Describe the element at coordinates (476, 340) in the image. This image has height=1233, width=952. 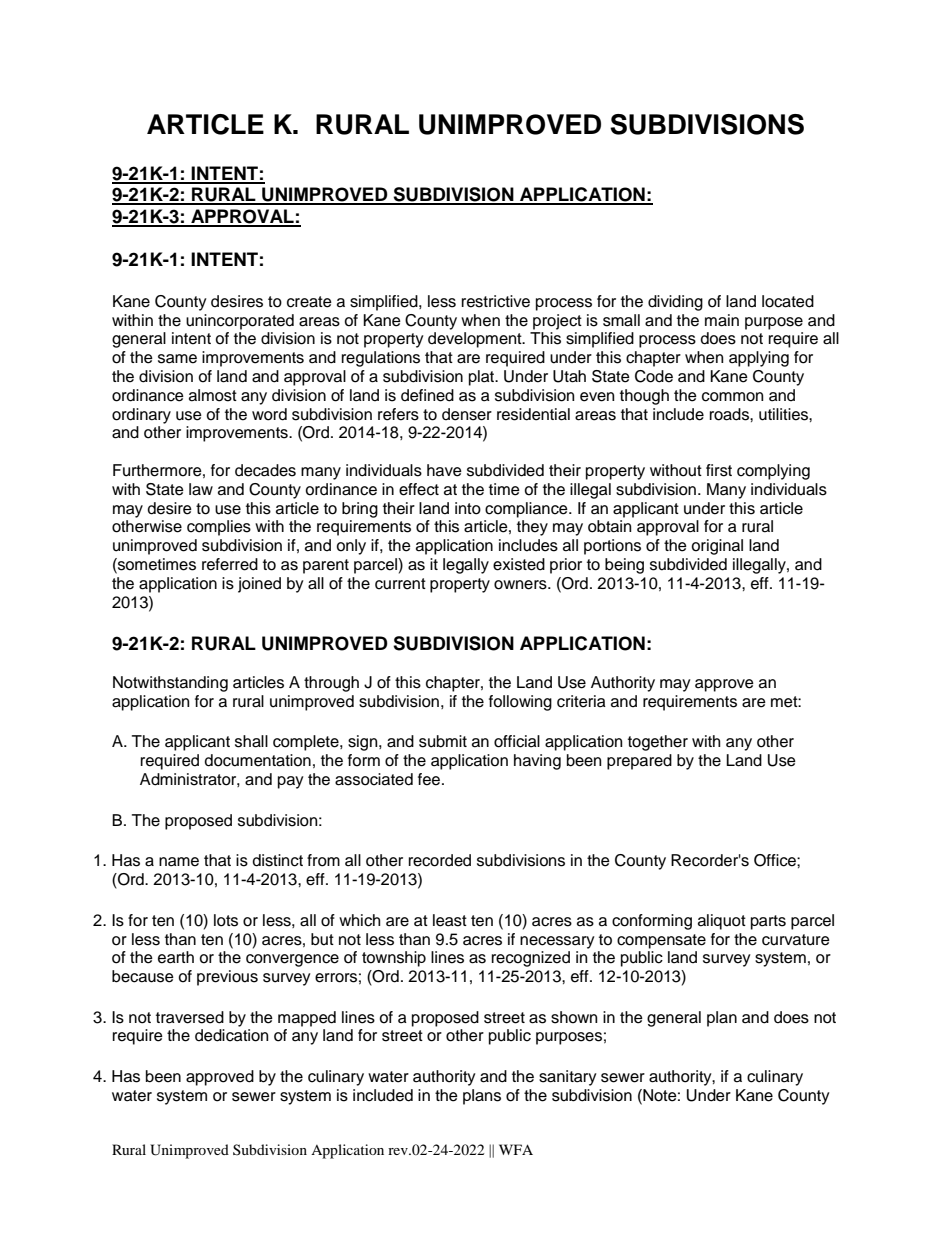
I see `development` at that location.
